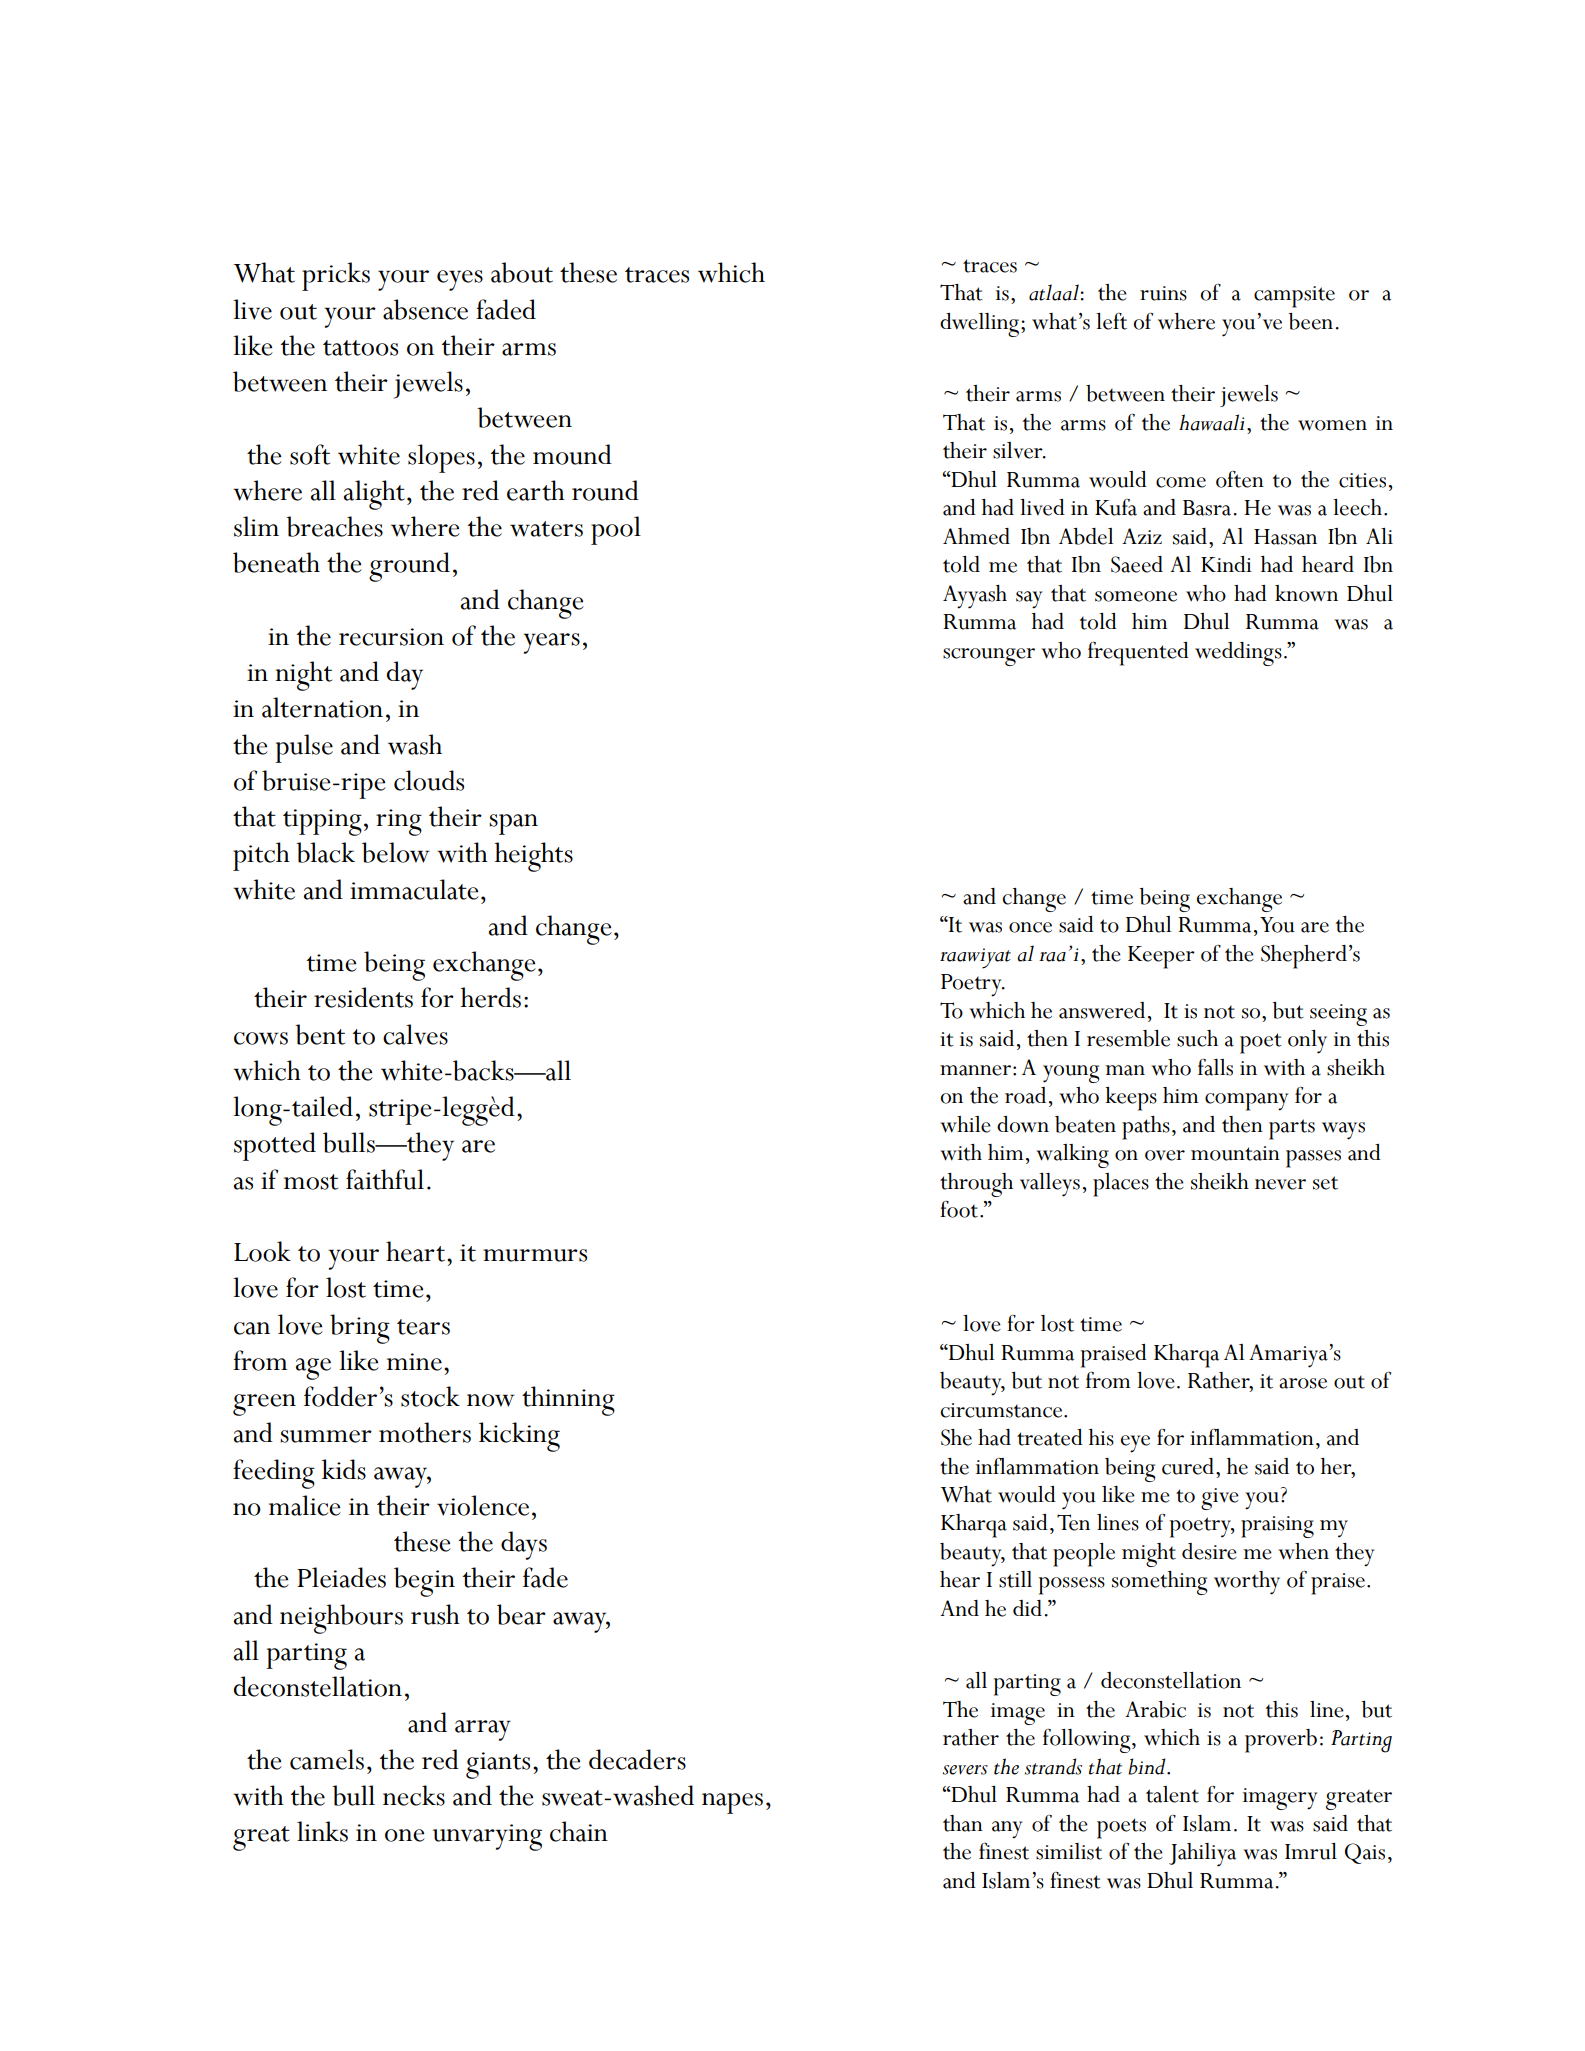 Image resolution: width=1585 pixels, height=2051 pixels. What do you see at coordinates (423, 1327) in the document?
I see `tears` at bounding box center [423, 1327].
